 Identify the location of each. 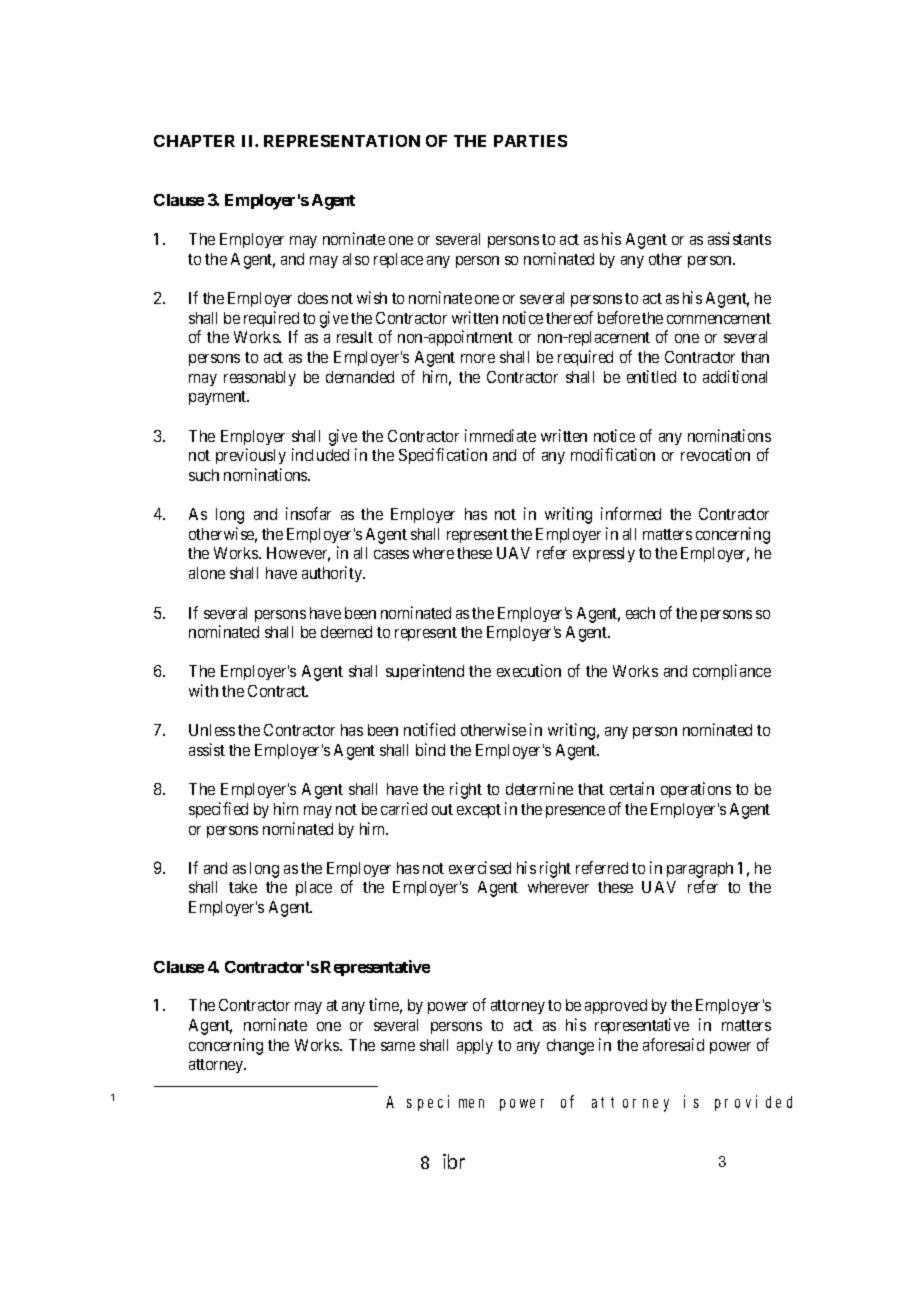
(640, 613).
